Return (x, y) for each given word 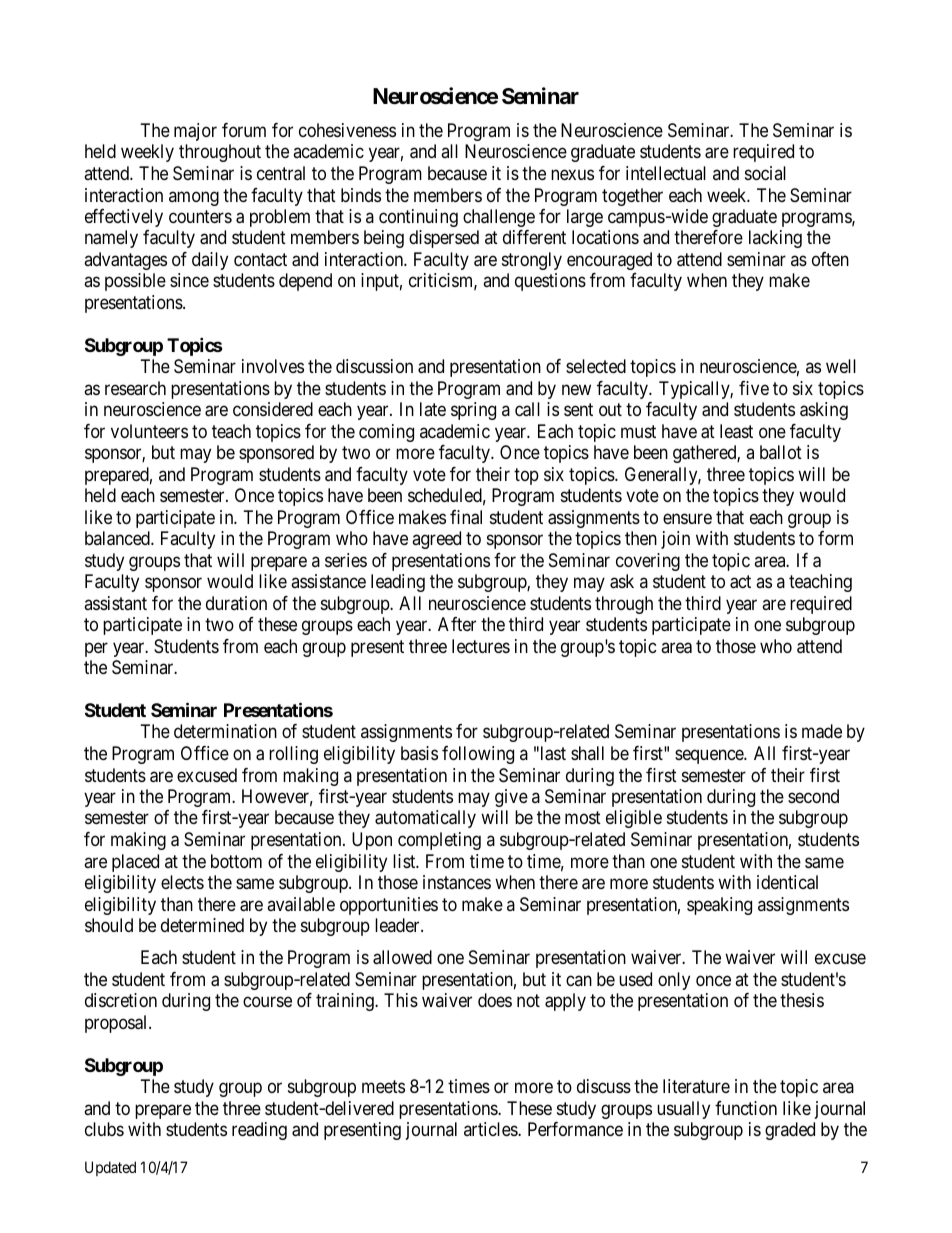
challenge (499, 218)
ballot (781, 452)
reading (259, 1131)
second (813, 796)
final (466, 517)
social (765, 173)
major (195, 132)
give (511, 798)
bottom (236, 861)
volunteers (149, 431)
